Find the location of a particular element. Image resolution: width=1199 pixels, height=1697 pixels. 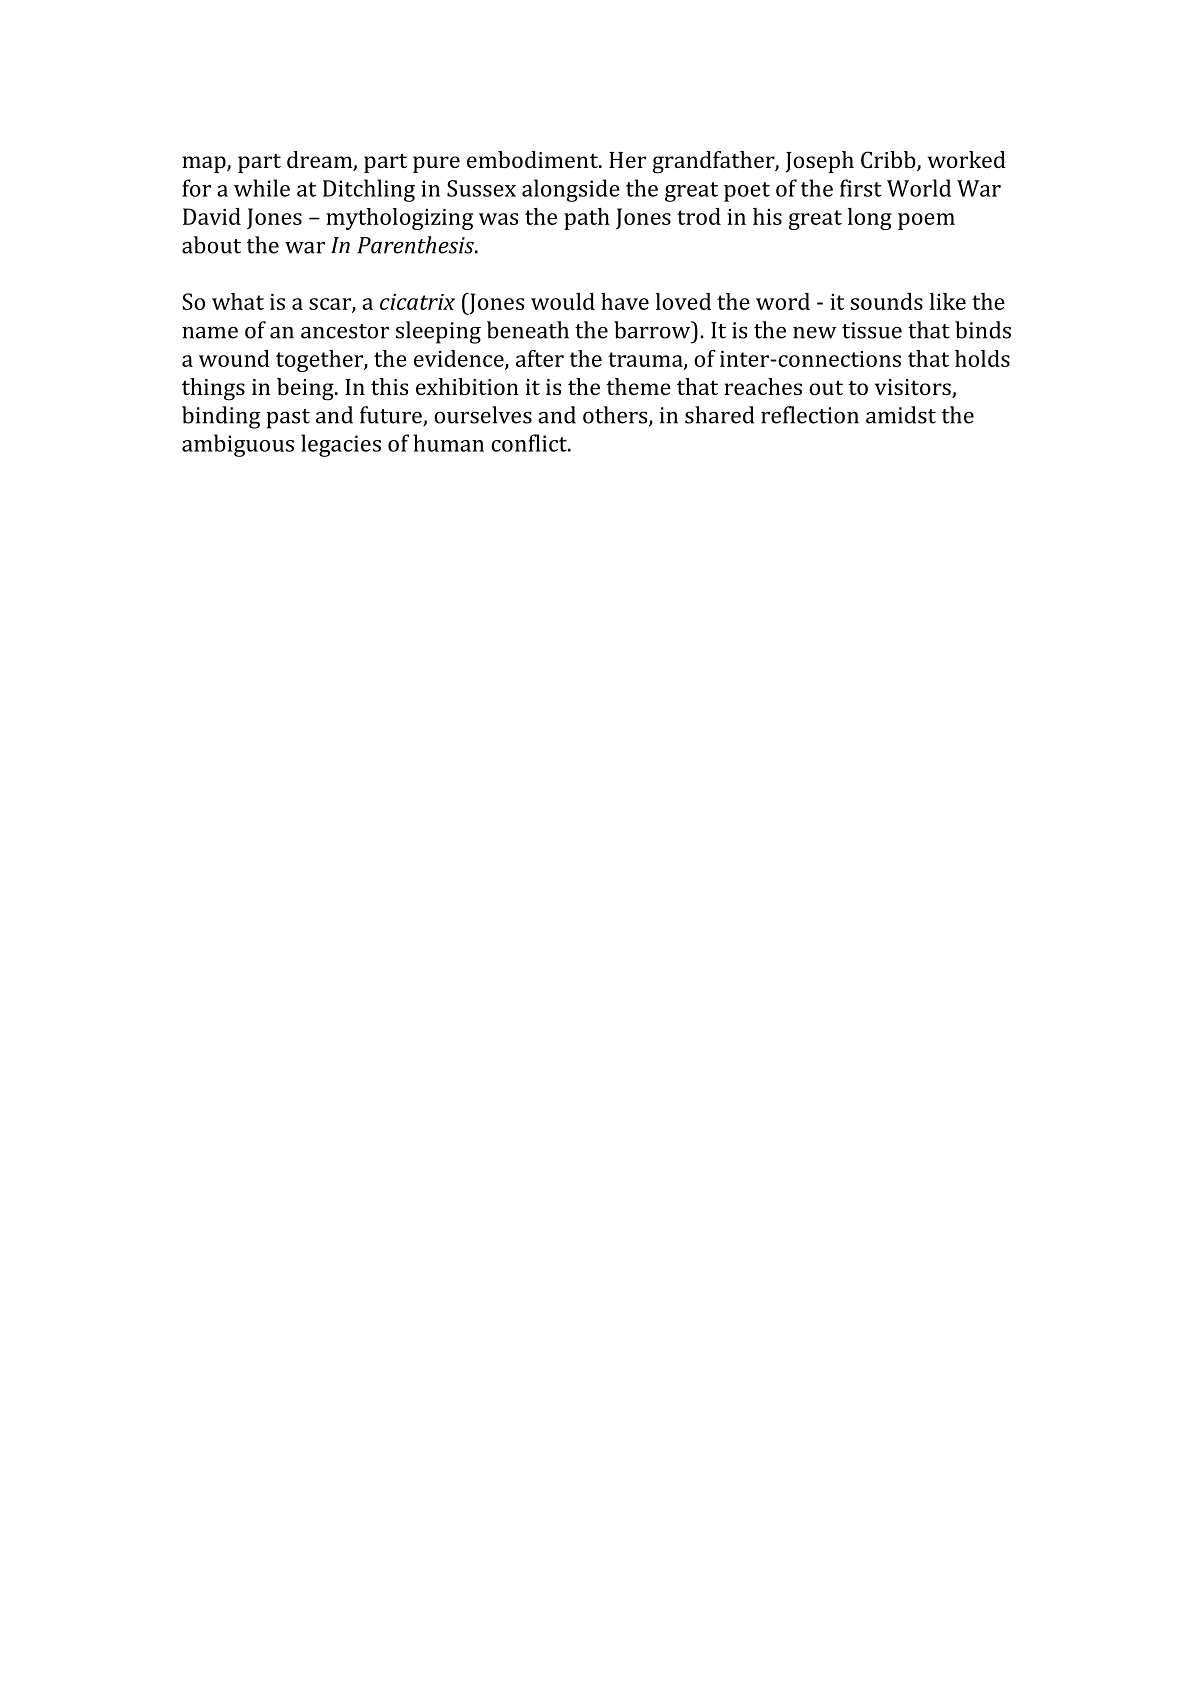

sounds is located at coordinates (887, 301).
